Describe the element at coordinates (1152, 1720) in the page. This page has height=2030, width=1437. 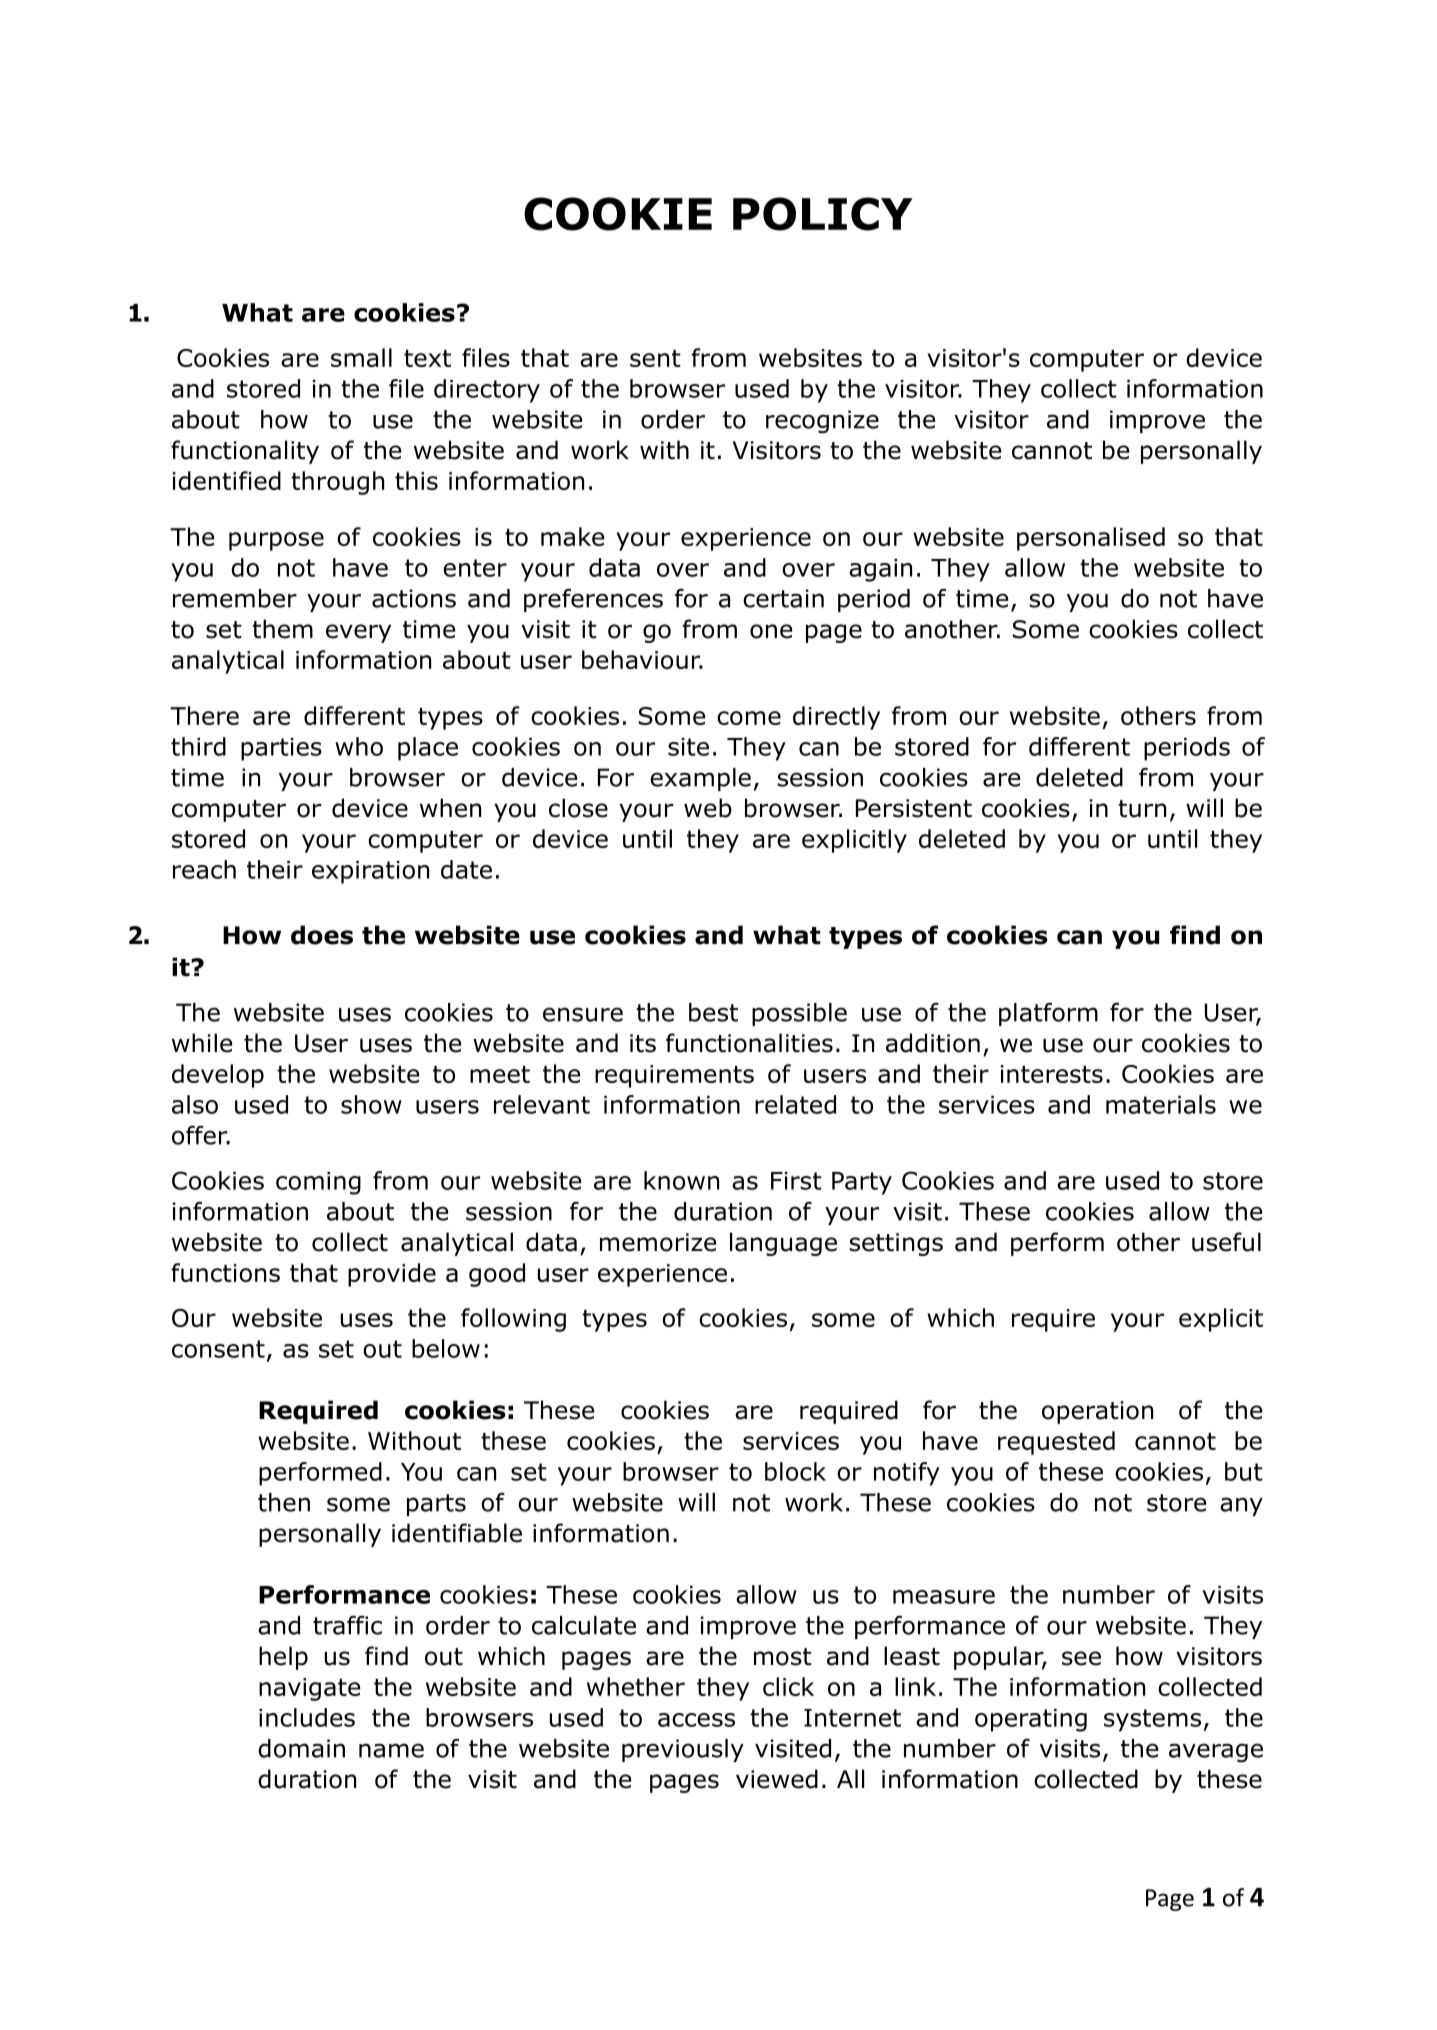
I see `systems` at that location.
